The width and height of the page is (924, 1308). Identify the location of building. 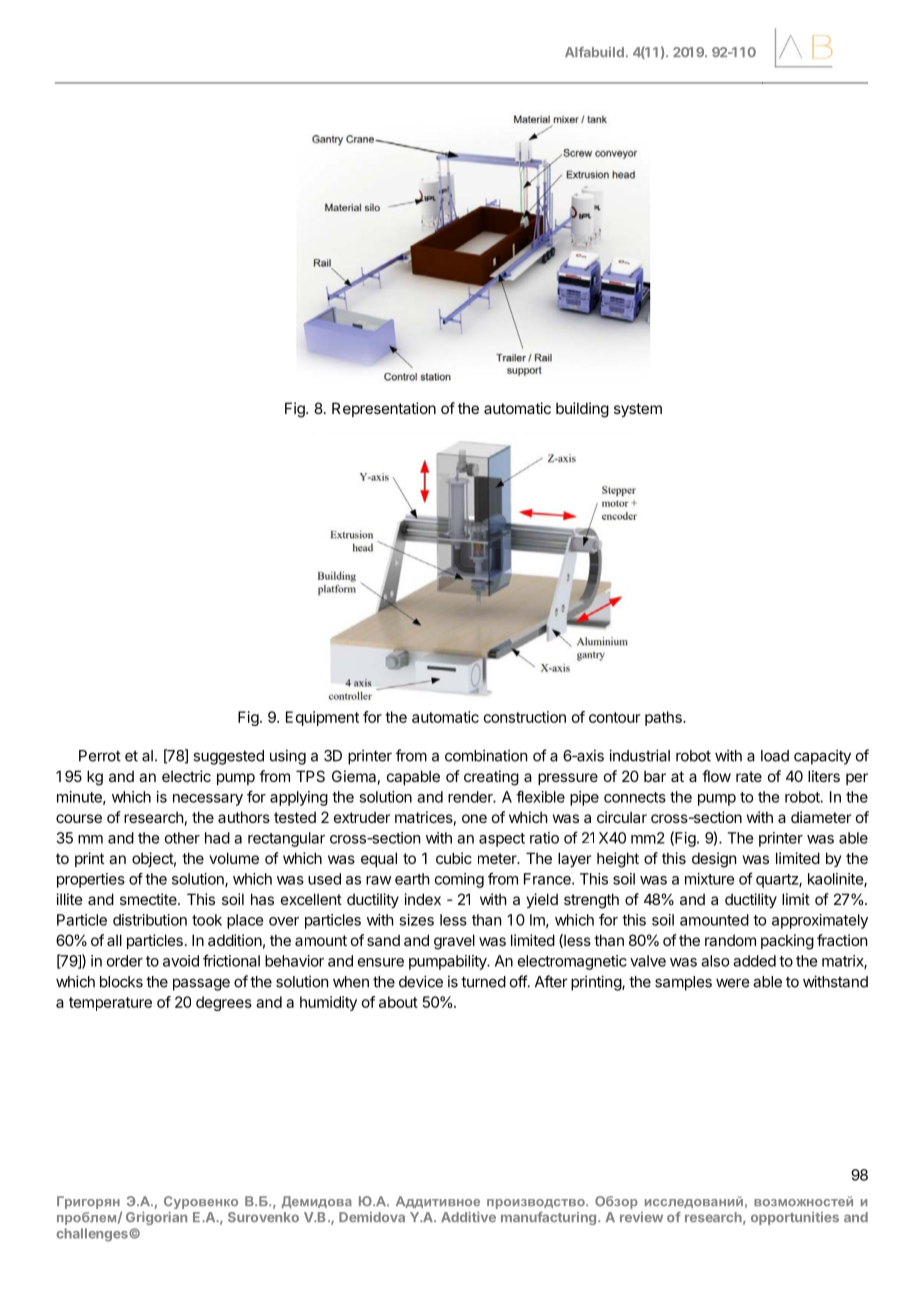
(582, 410).
